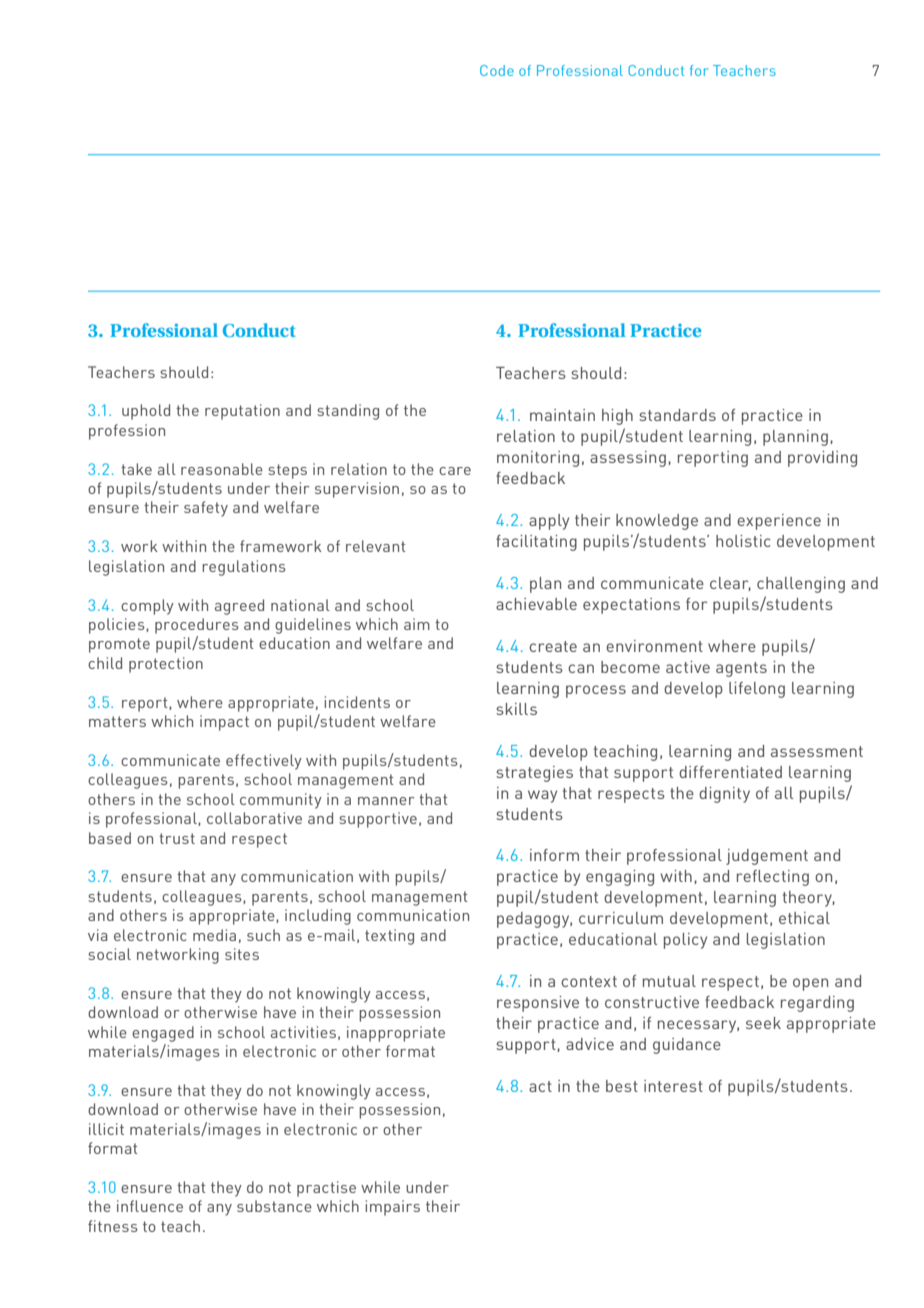 The width and height of the screenshot is (924, 1308). What do you see at coordinates (617, 417) in the screenshot?
I see `high` at bounding box center [617, 417].
